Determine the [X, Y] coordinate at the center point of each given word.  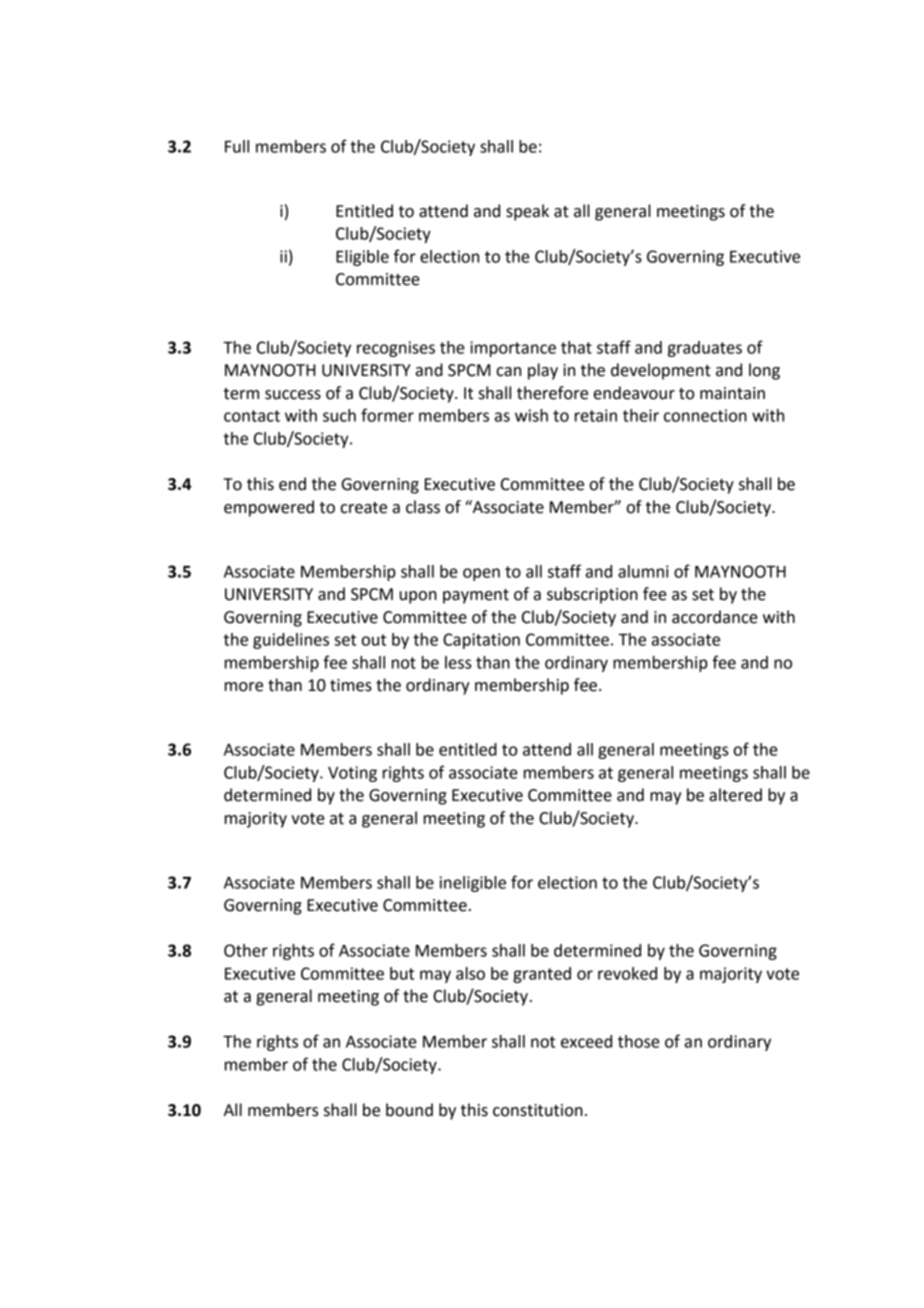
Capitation [481, 641]
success [293, 395]
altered [735, 795]
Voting [352, 774]
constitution [538, 1110]
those [639, 1041]
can [508, 372]
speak [527, 212]
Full [237, 146]
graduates [705, 349]
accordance [715, 617]
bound [409, 1110]
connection [705, 415]
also [470, 973]
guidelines [291, 641]
